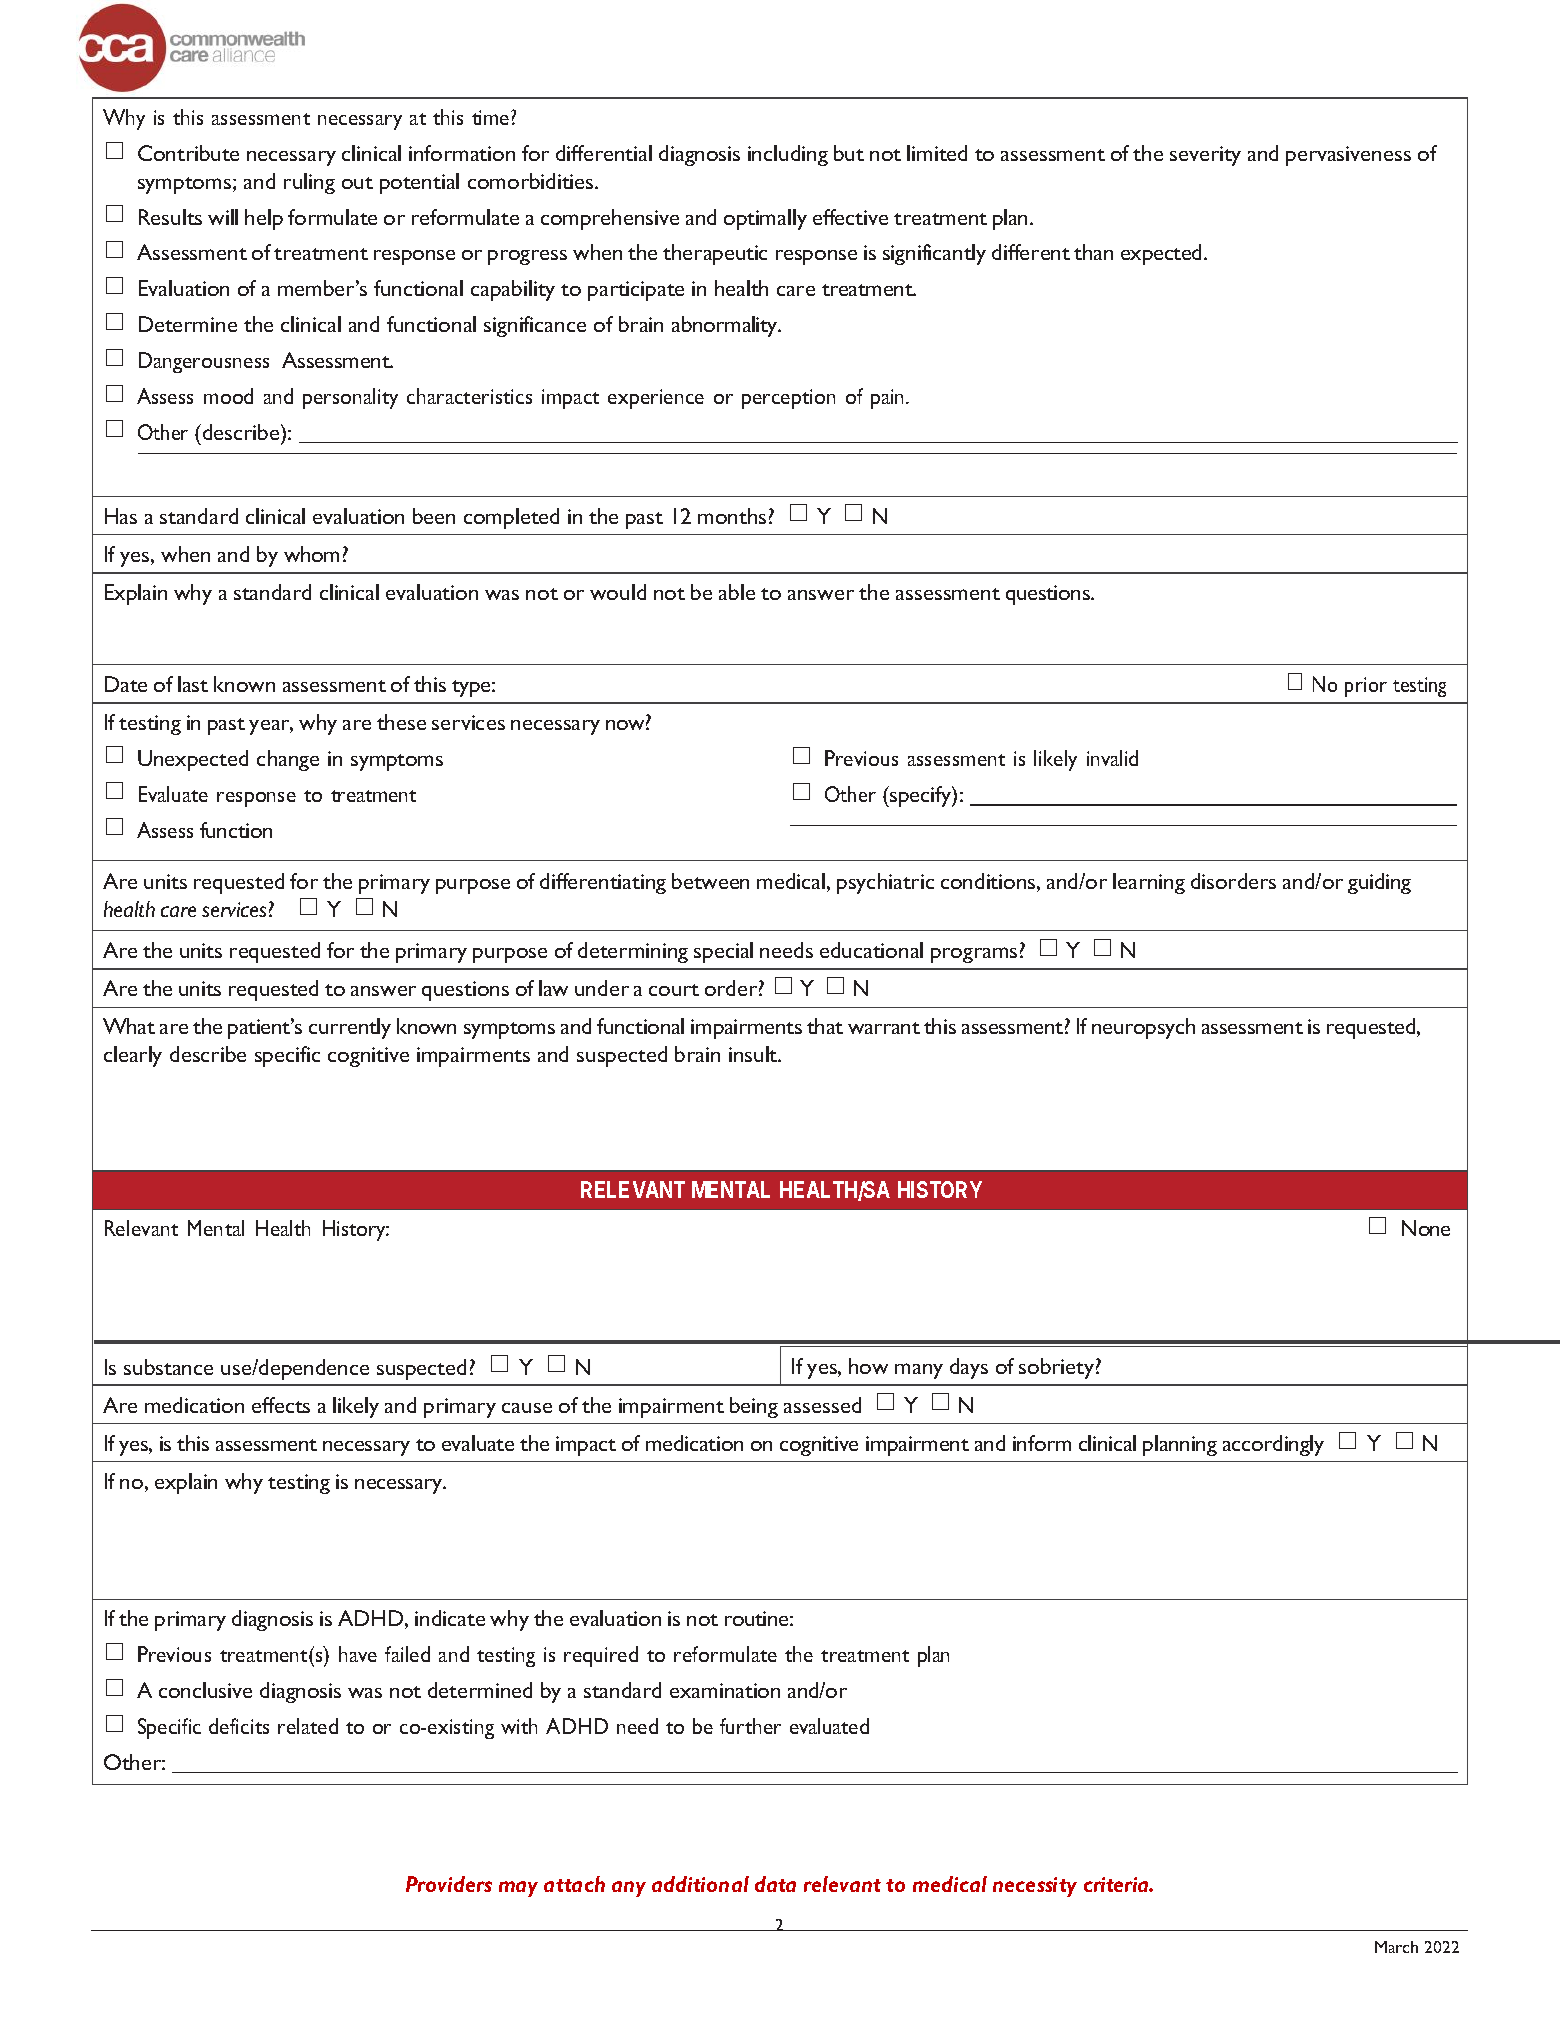  What do you see at coordinates (1379, 883) in the page?
I see `guiding` at bounding box center [1379, 883].
